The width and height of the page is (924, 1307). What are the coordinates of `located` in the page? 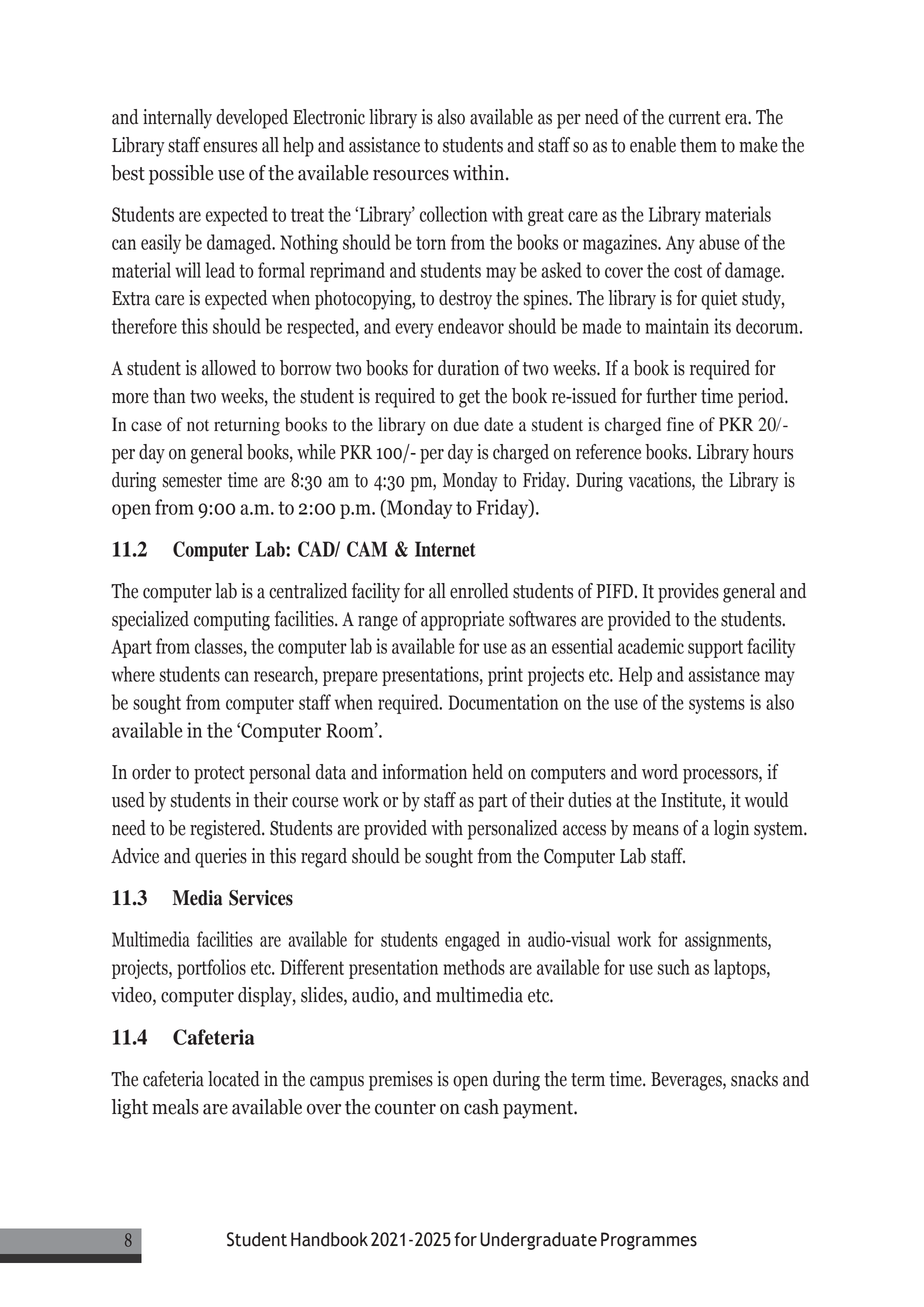 It's located at (234, 1079).
